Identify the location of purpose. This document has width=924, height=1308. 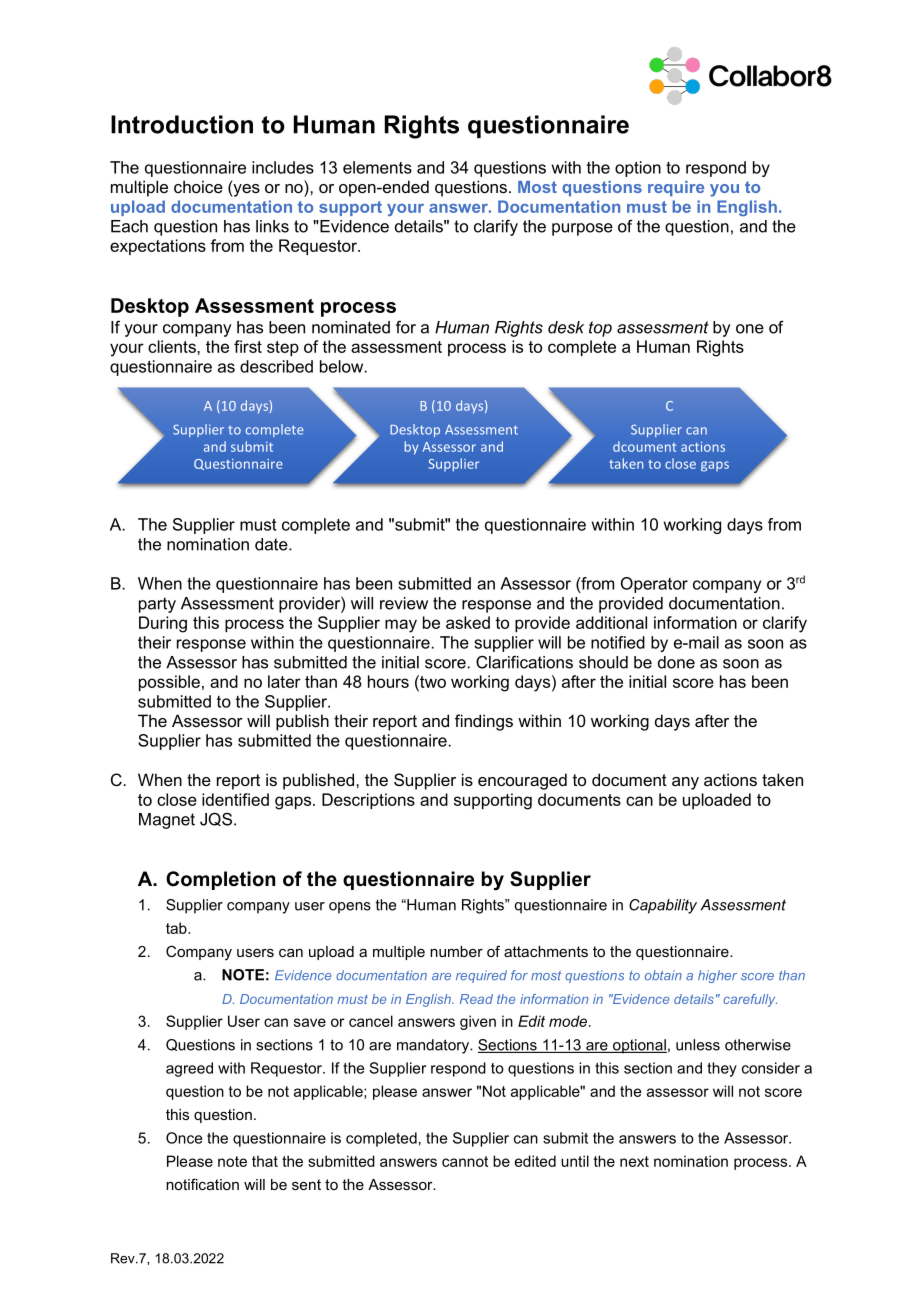
(582, 229).
